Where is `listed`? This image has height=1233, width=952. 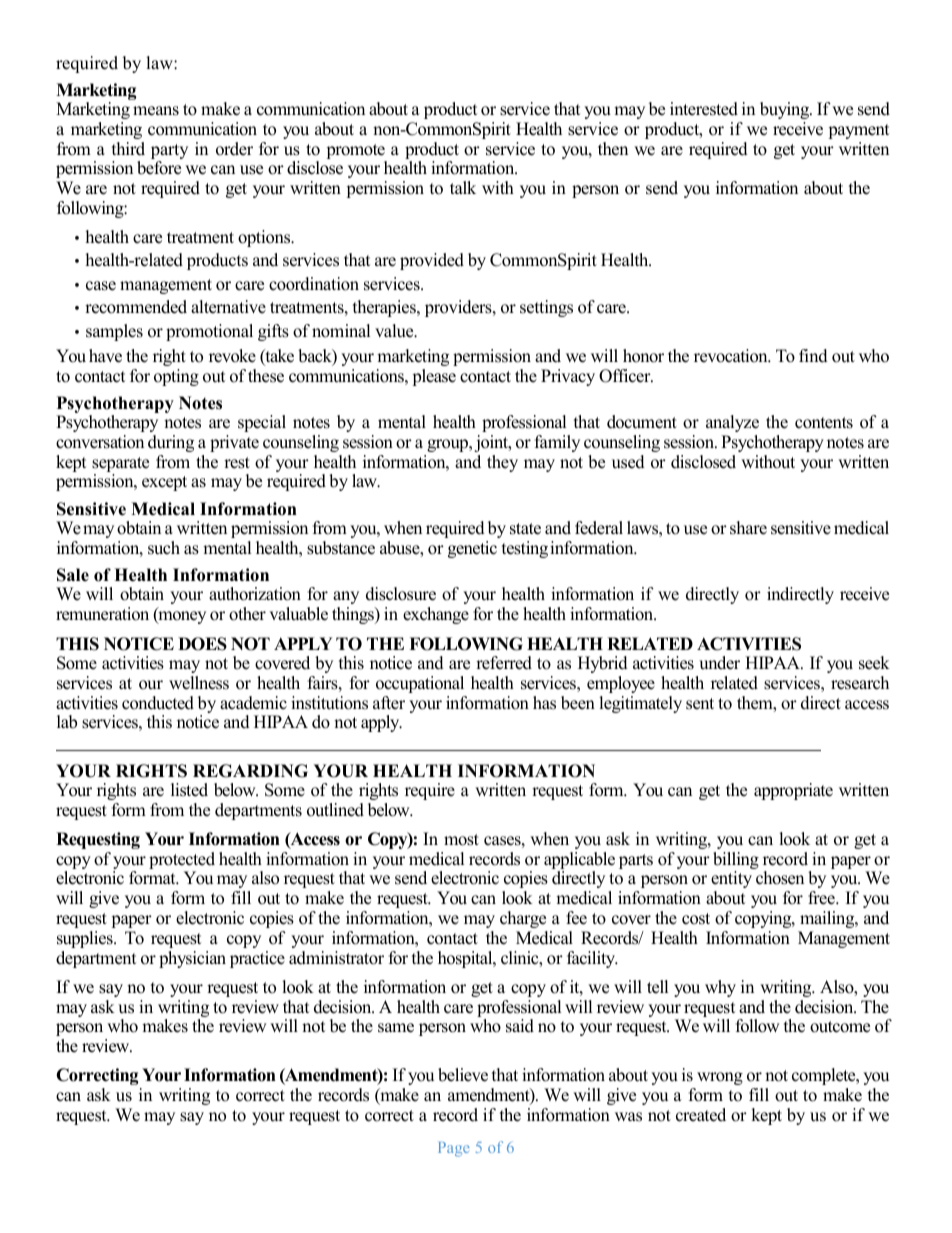
listed is located at coordinates (189, 790).
